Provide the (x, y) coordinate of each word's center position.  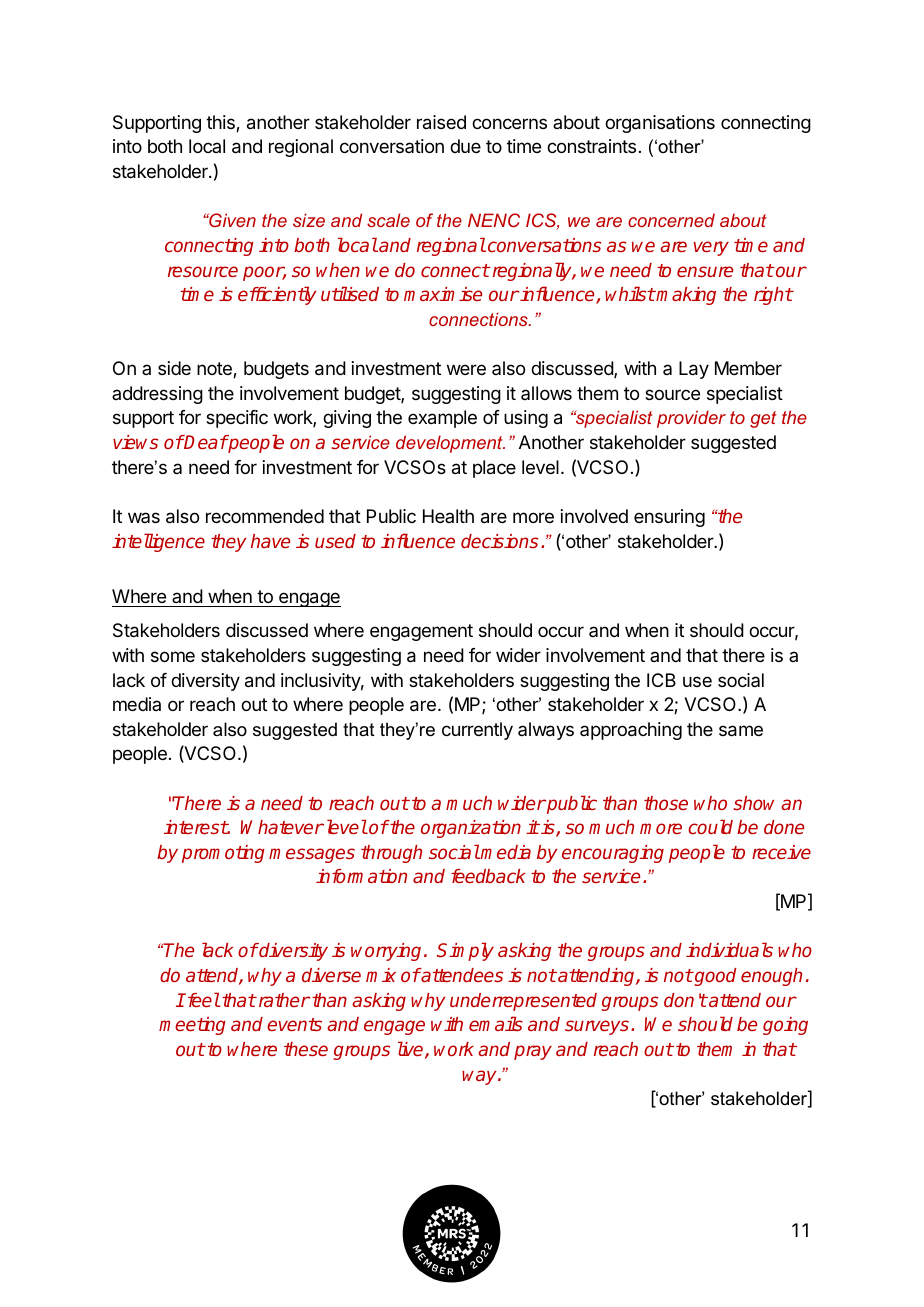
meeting (192, 1026)
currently (477, 731)
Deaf (205, 442)
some (173, 656)
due (465, 146)
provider (691, 419)
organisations (660, 124)
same (741, 731)
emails (496, 1023)
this (221, 123)
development (450, 444)
